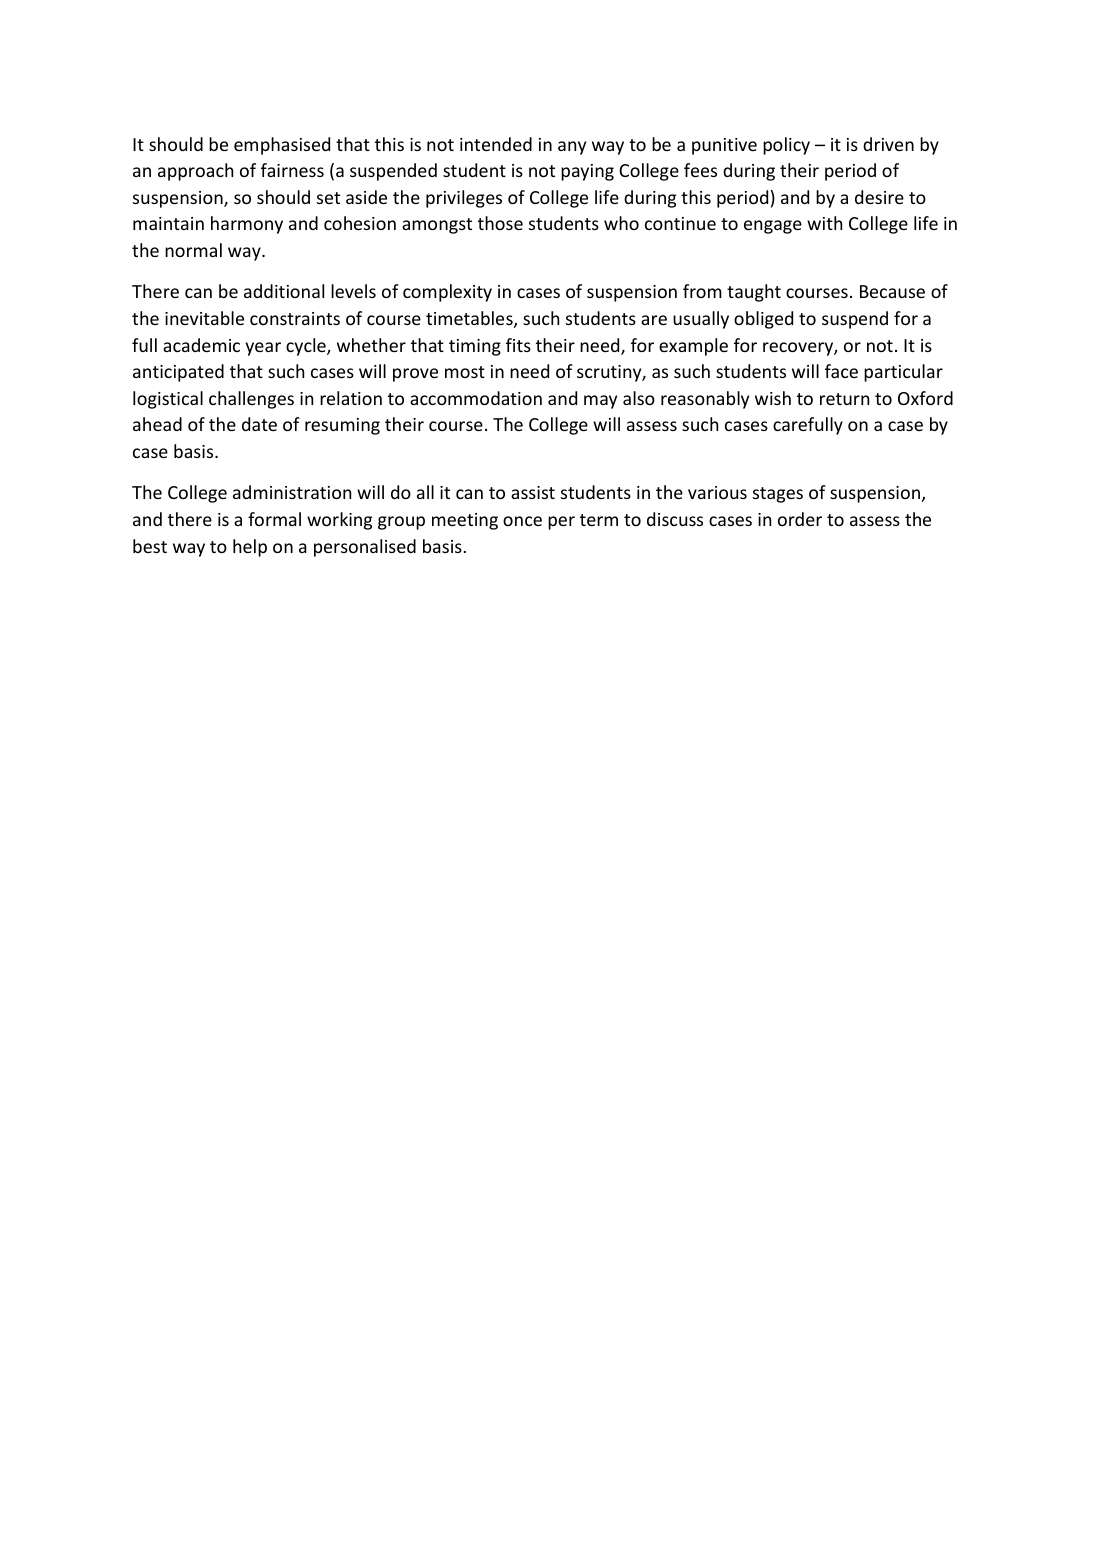 The width and height of the screenshot is (1093, 1546). I want to click on fits, so click(518, 345).
